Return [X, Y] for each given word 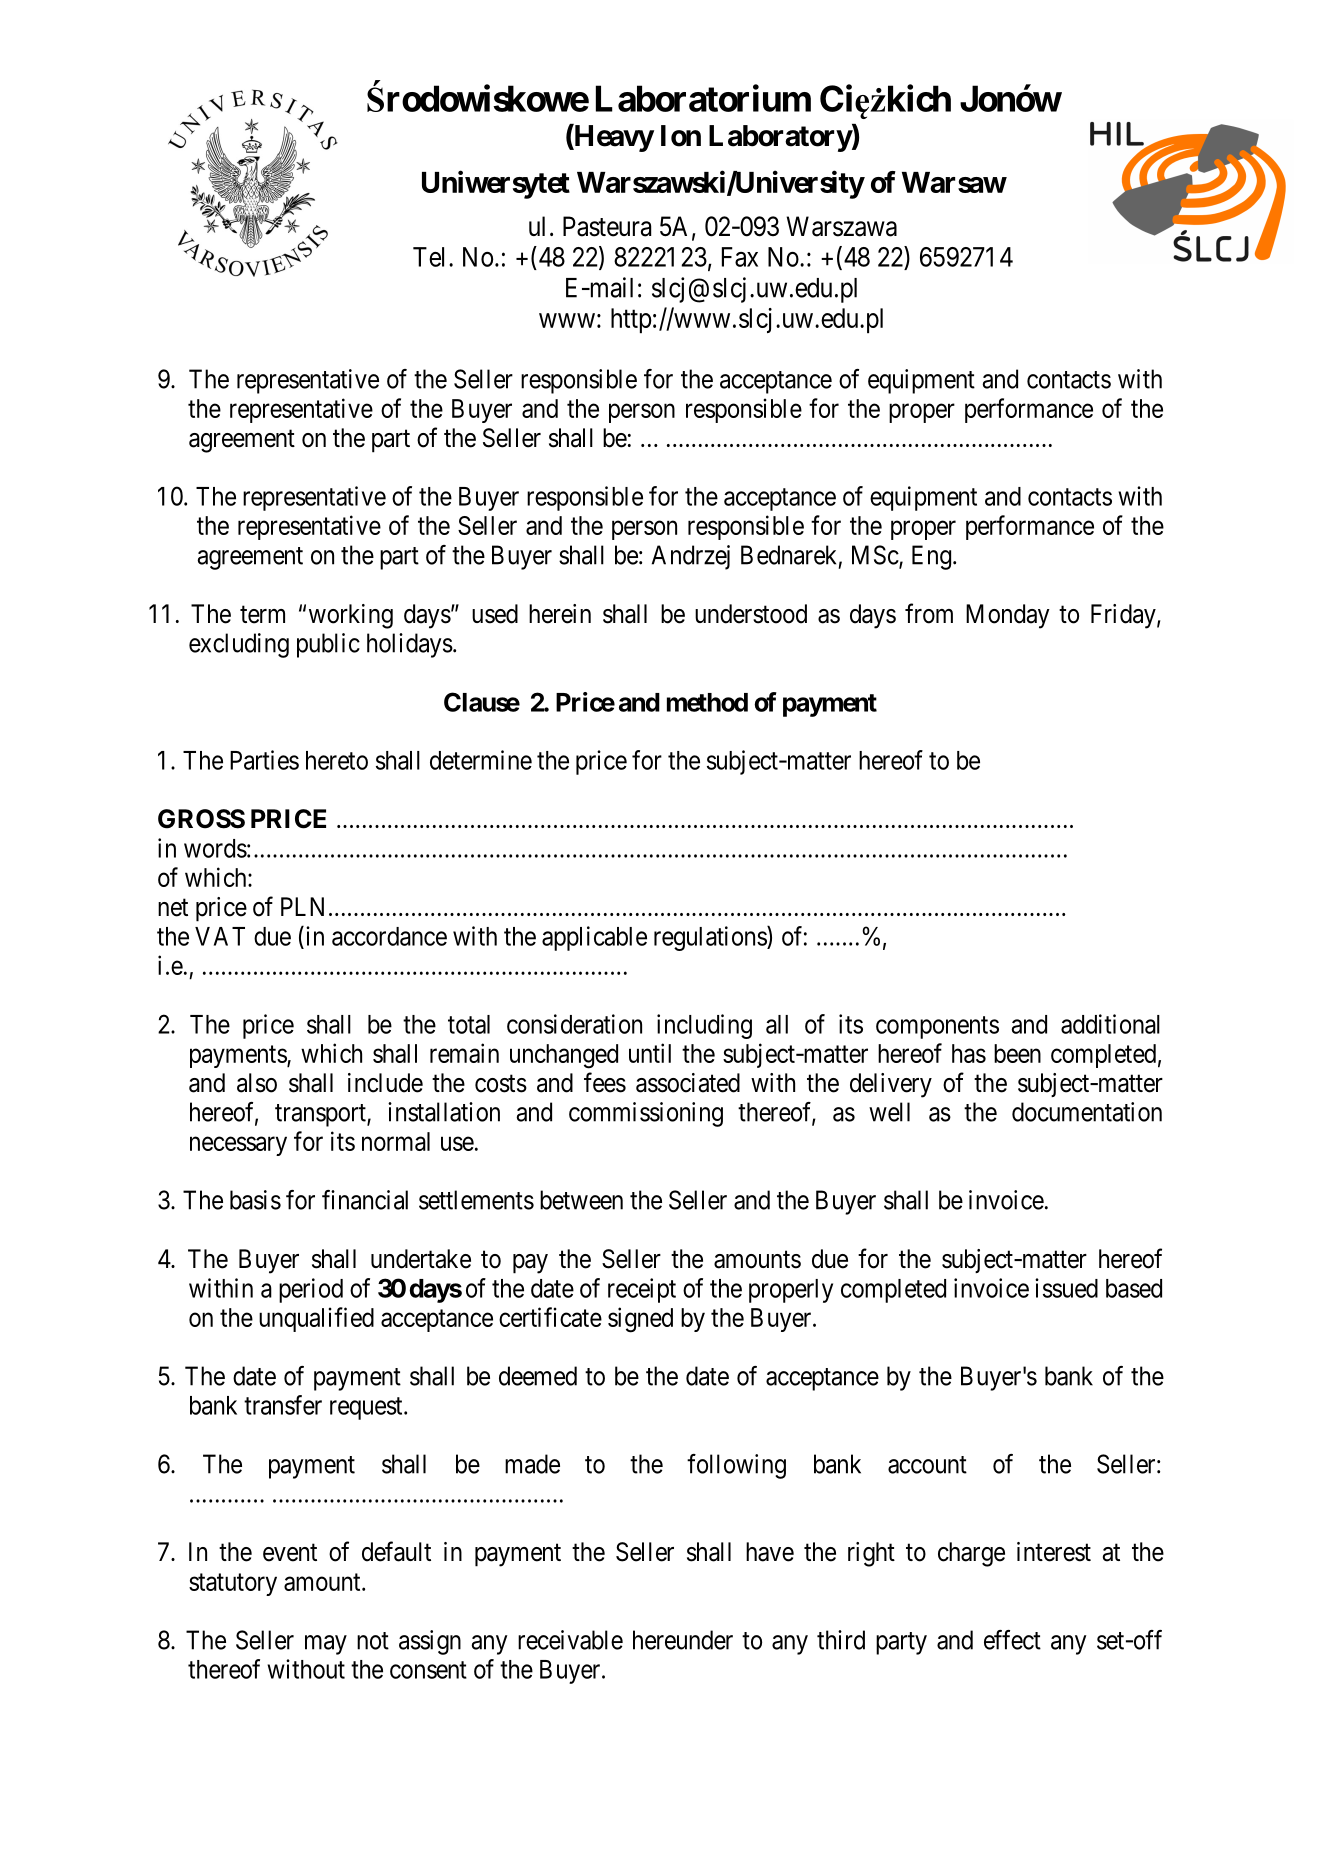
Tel [431, 257]
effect [1012, 1640]
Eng [933, 557]
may [326, 1645]
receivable [570, 1640]
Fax [740, 257]
